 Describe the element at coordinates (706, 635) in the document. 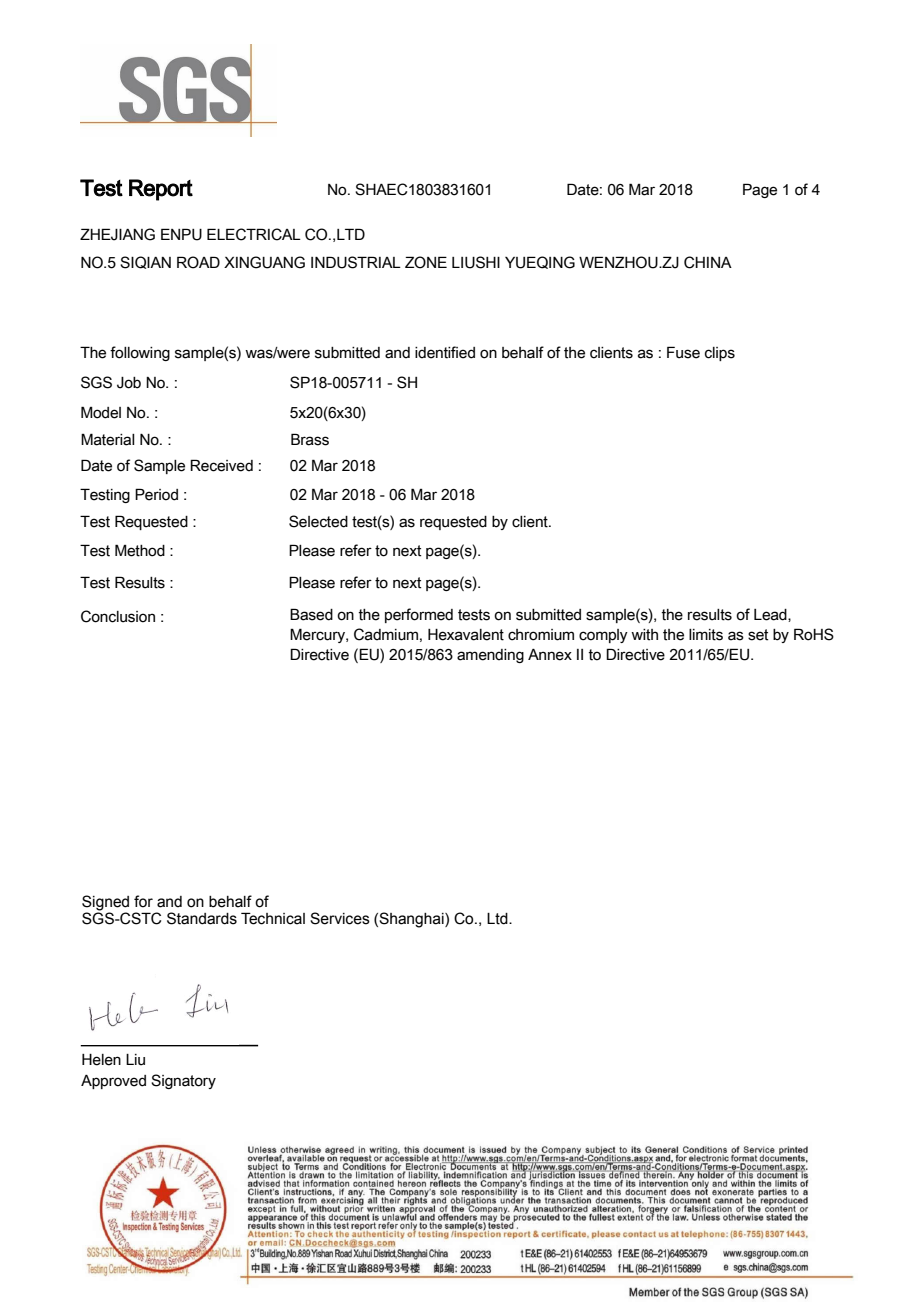

I see `limits` at that location.
